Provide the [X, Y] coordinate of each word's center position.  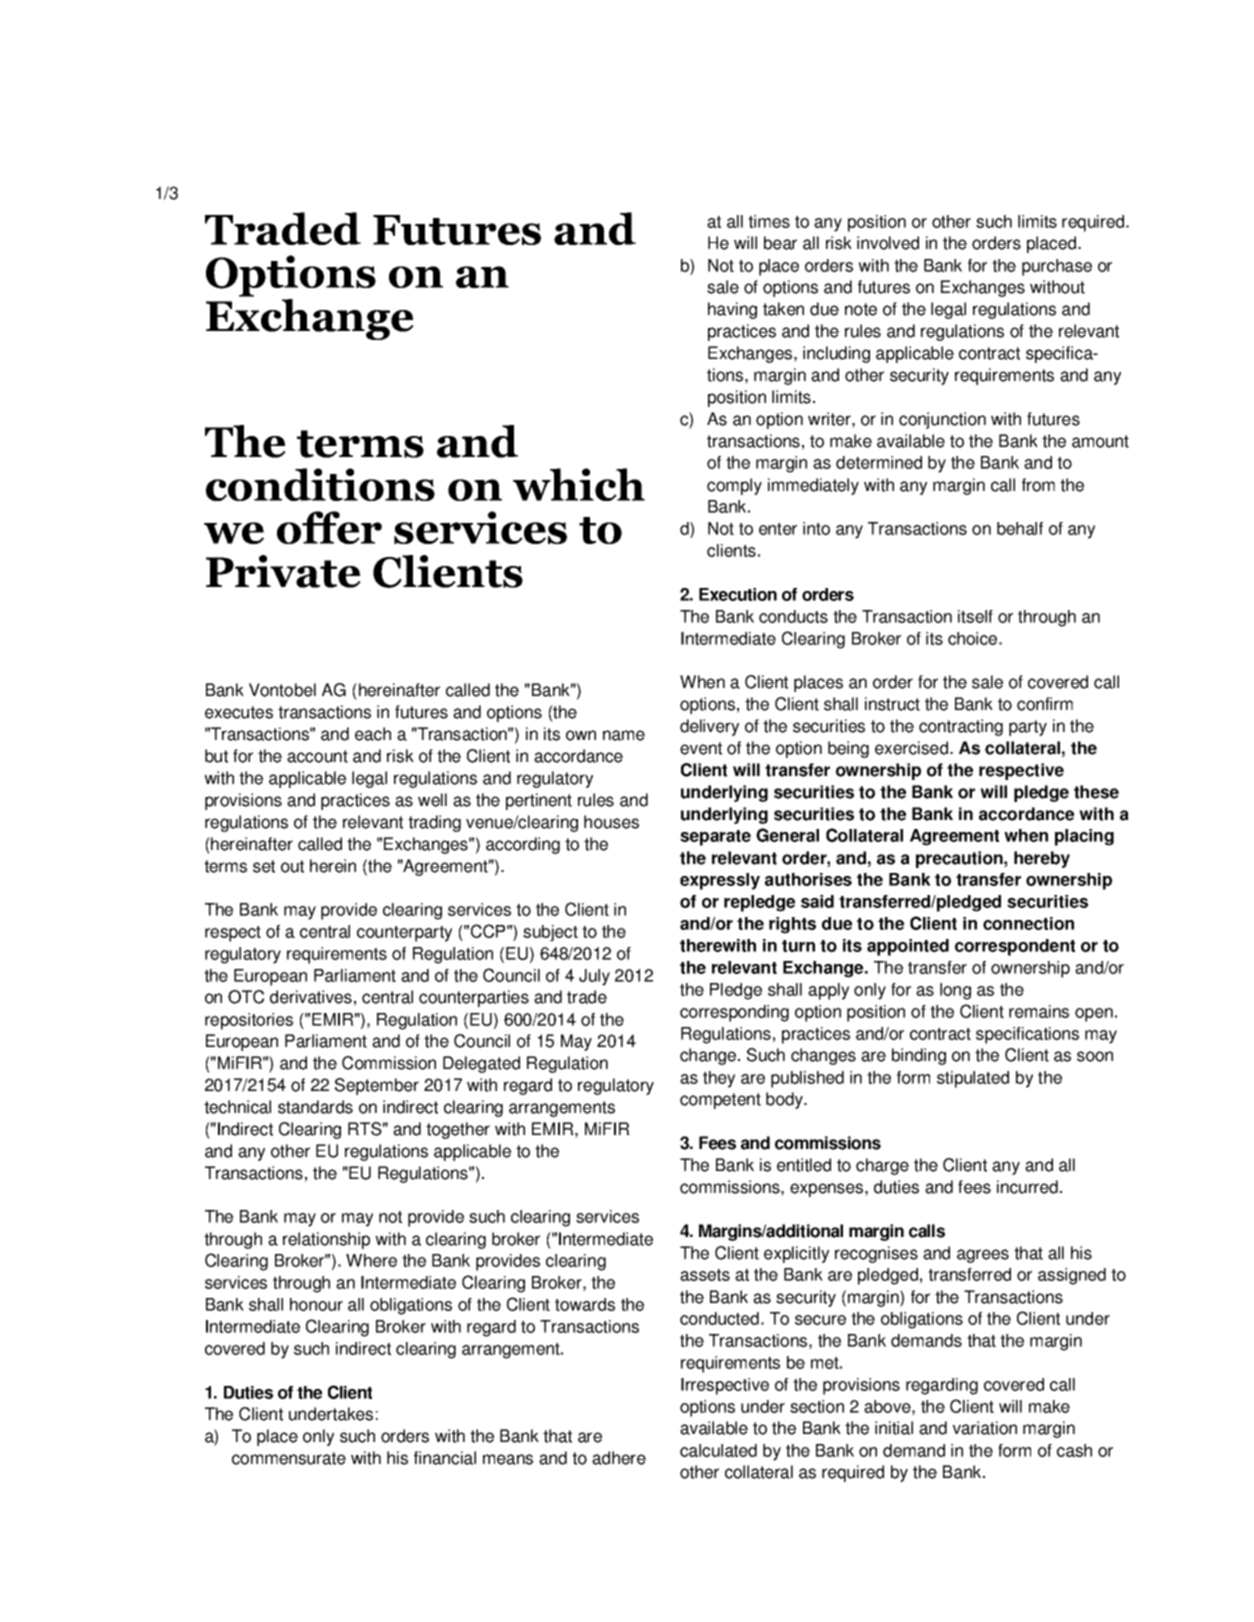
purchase [1057, 267]
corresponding [734, 1013]
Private [283, 571]
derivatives [311, 997]
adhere [619, 1458]
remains [1039, 1011]
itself [975, 616]
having [732, 310]
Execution [738, 594]
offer [329, 527]
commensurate [289, 1458]
